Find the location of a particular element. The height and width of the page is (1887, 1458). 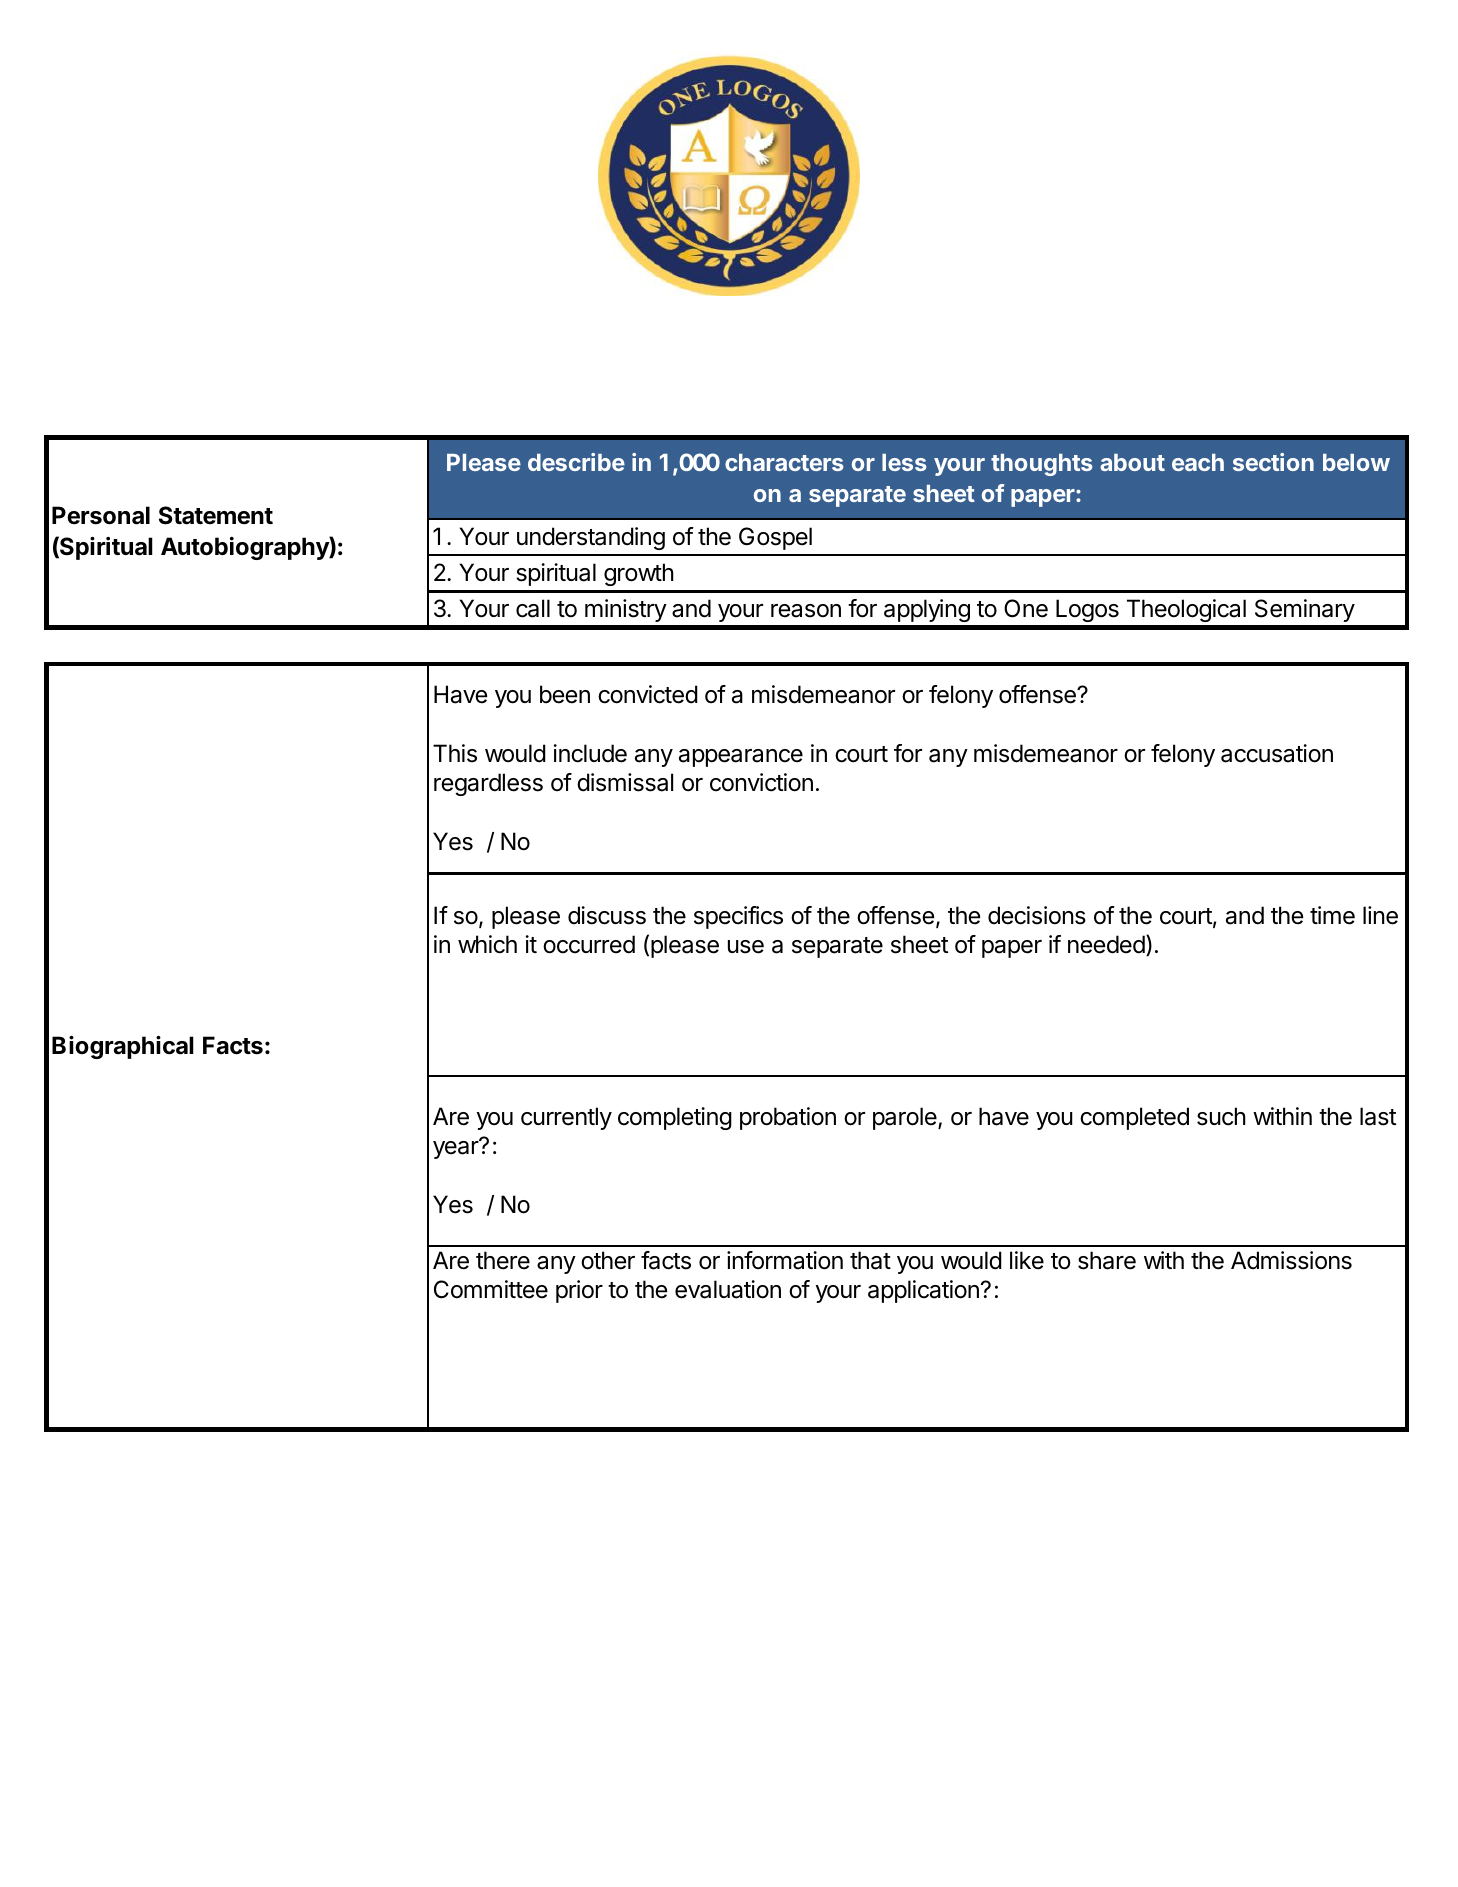

characters is located at coordinates (784, 462).
